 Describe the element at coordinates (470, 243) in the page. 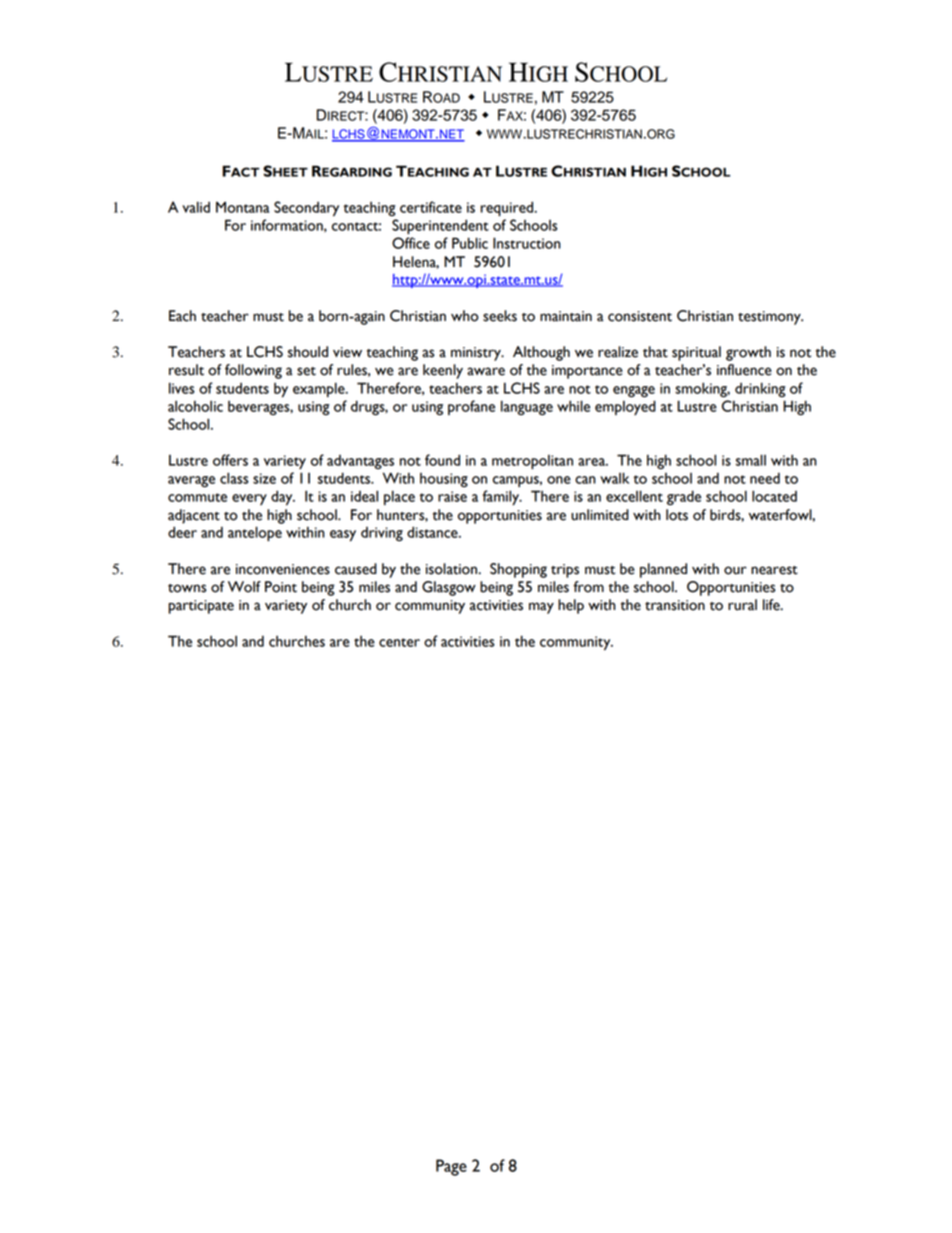

I see `Public` at that location.
